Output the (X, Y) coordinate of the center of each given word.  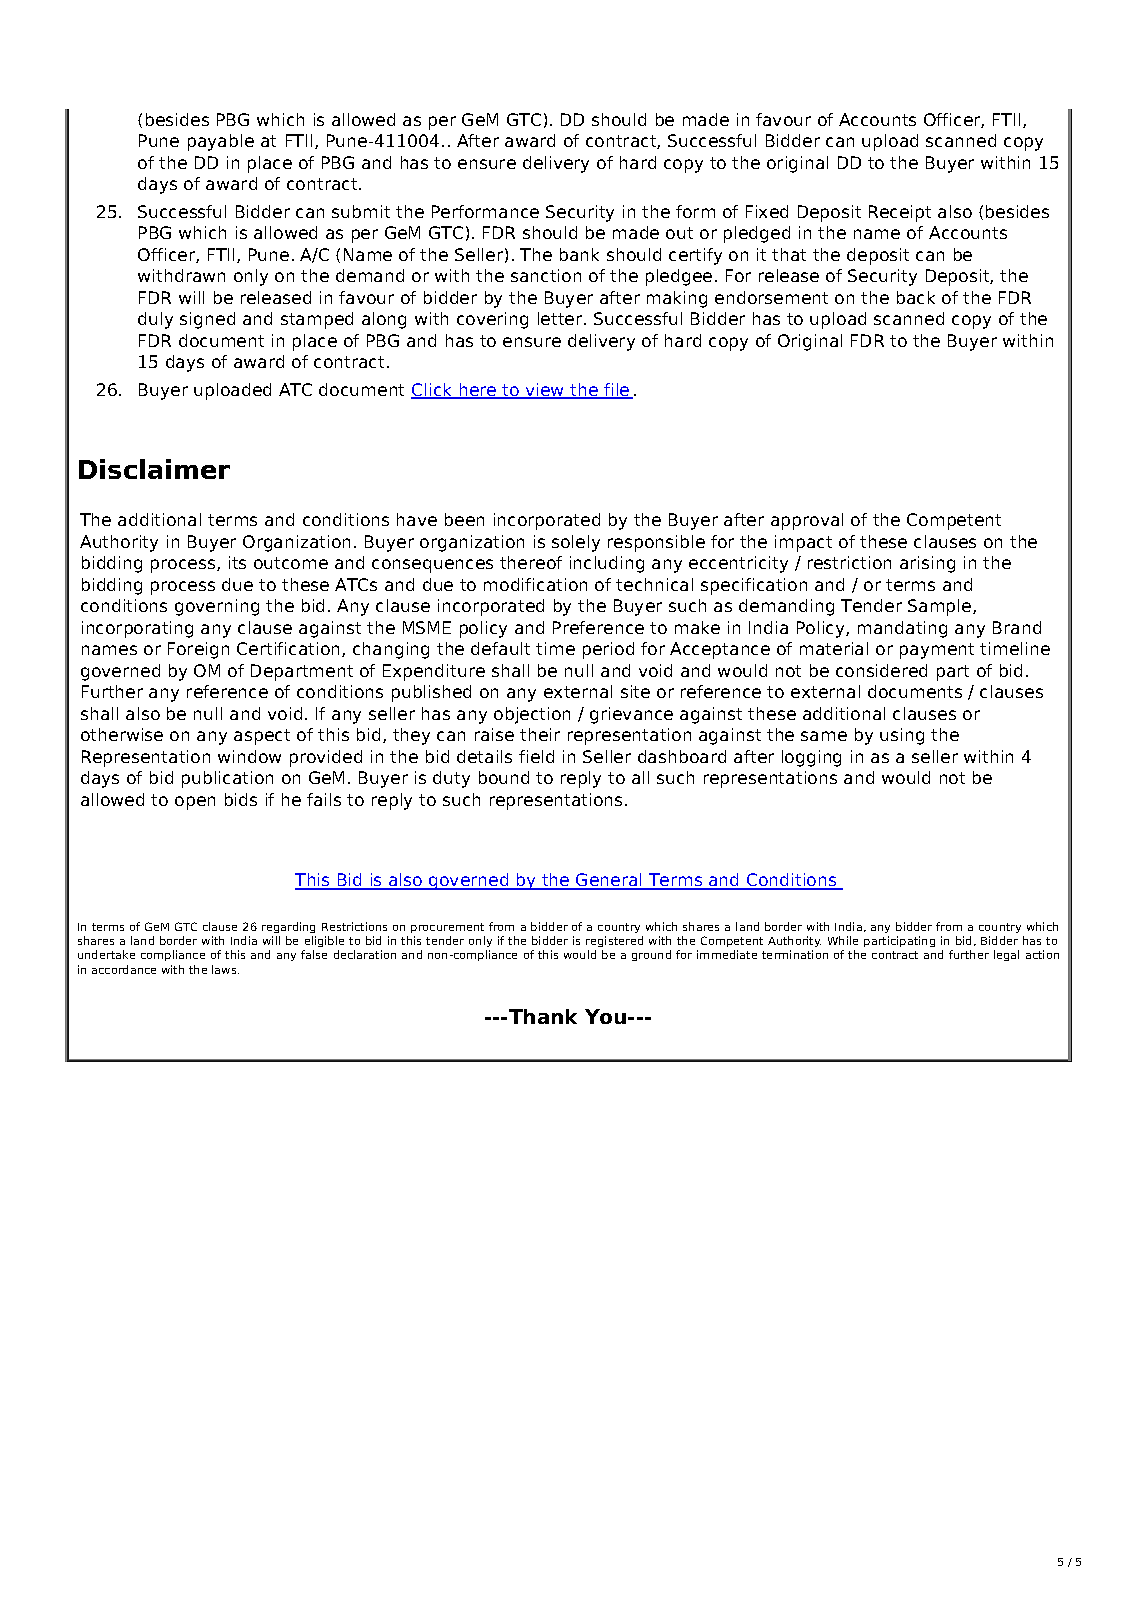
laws (225, 969)
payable (221, 142)
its (237, 562)
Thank (543, 1016)
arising (927, 564)
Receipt (900, 213)
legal (1006, 955)
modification (535, 584)
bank (579, 254)
